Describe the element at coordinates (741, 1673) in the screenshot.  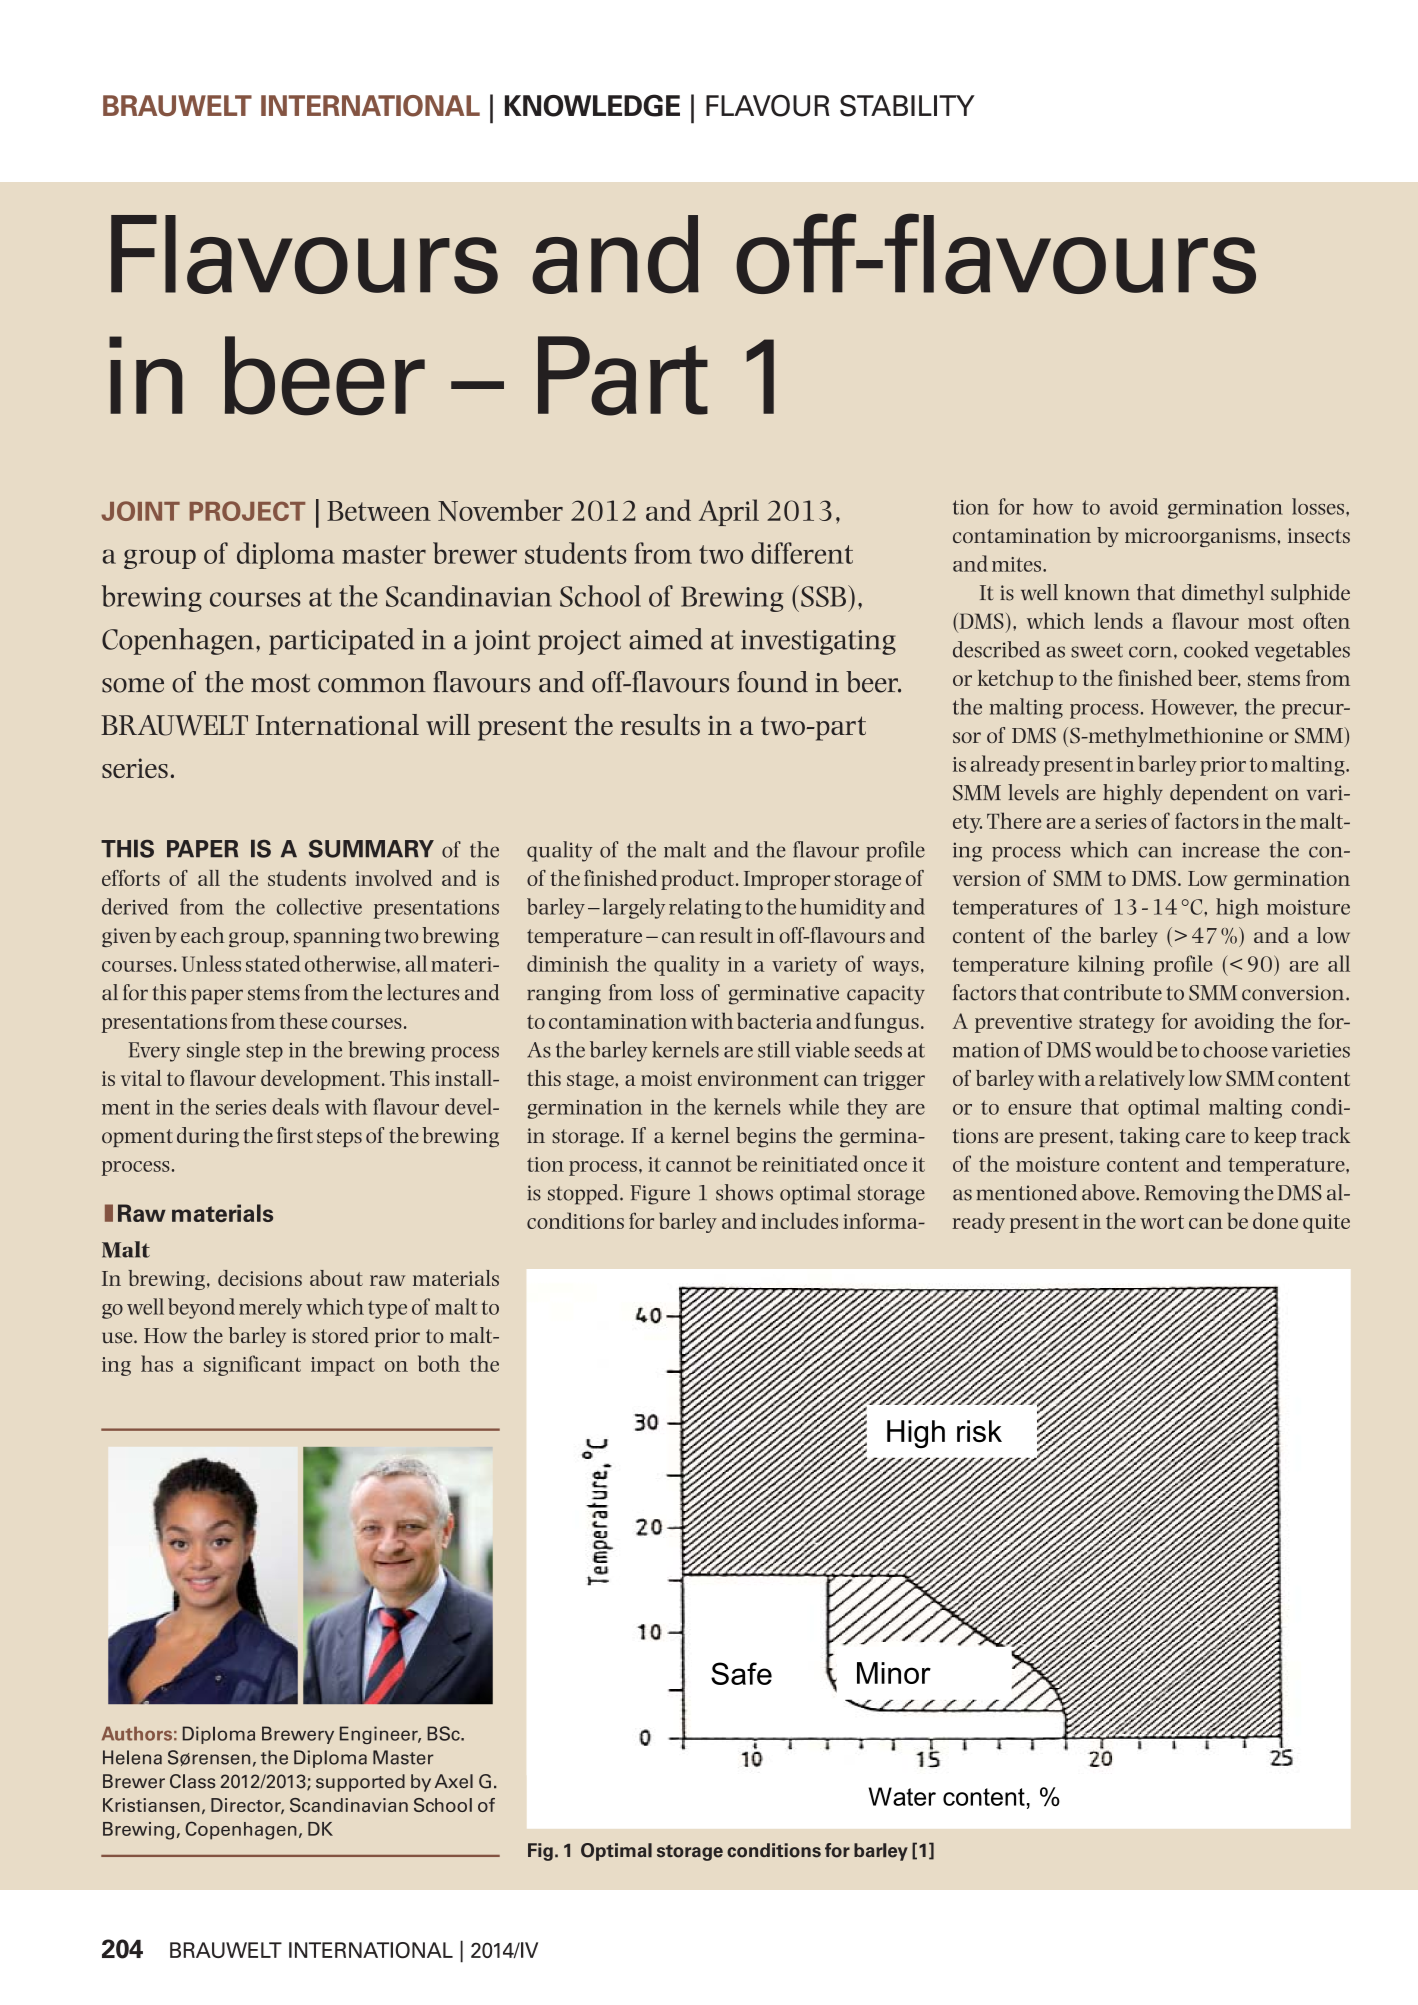
I see `Safe` at that location.
